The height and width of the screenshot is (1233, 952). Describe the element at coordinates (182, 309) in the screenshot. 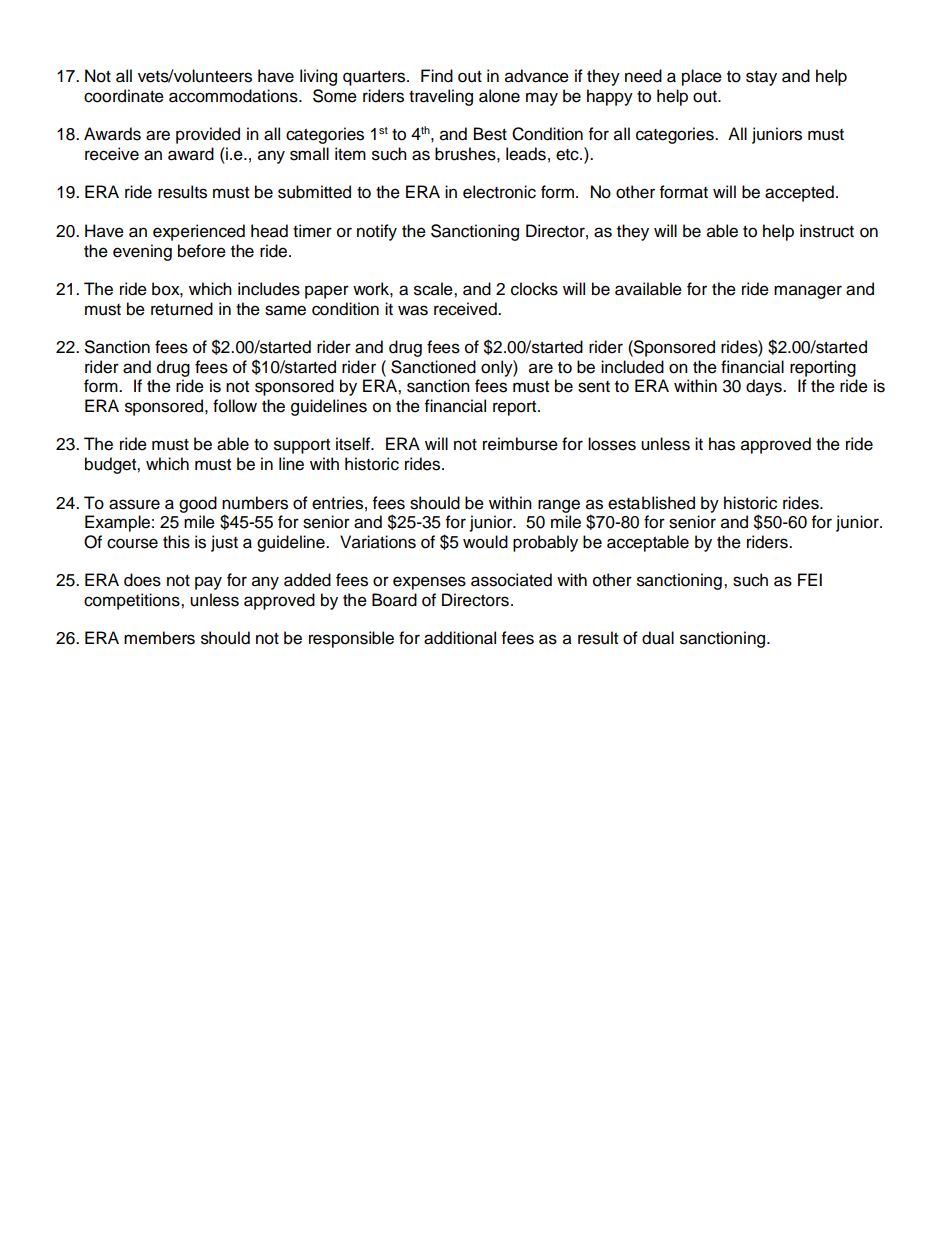

I see `returned` at that location.
